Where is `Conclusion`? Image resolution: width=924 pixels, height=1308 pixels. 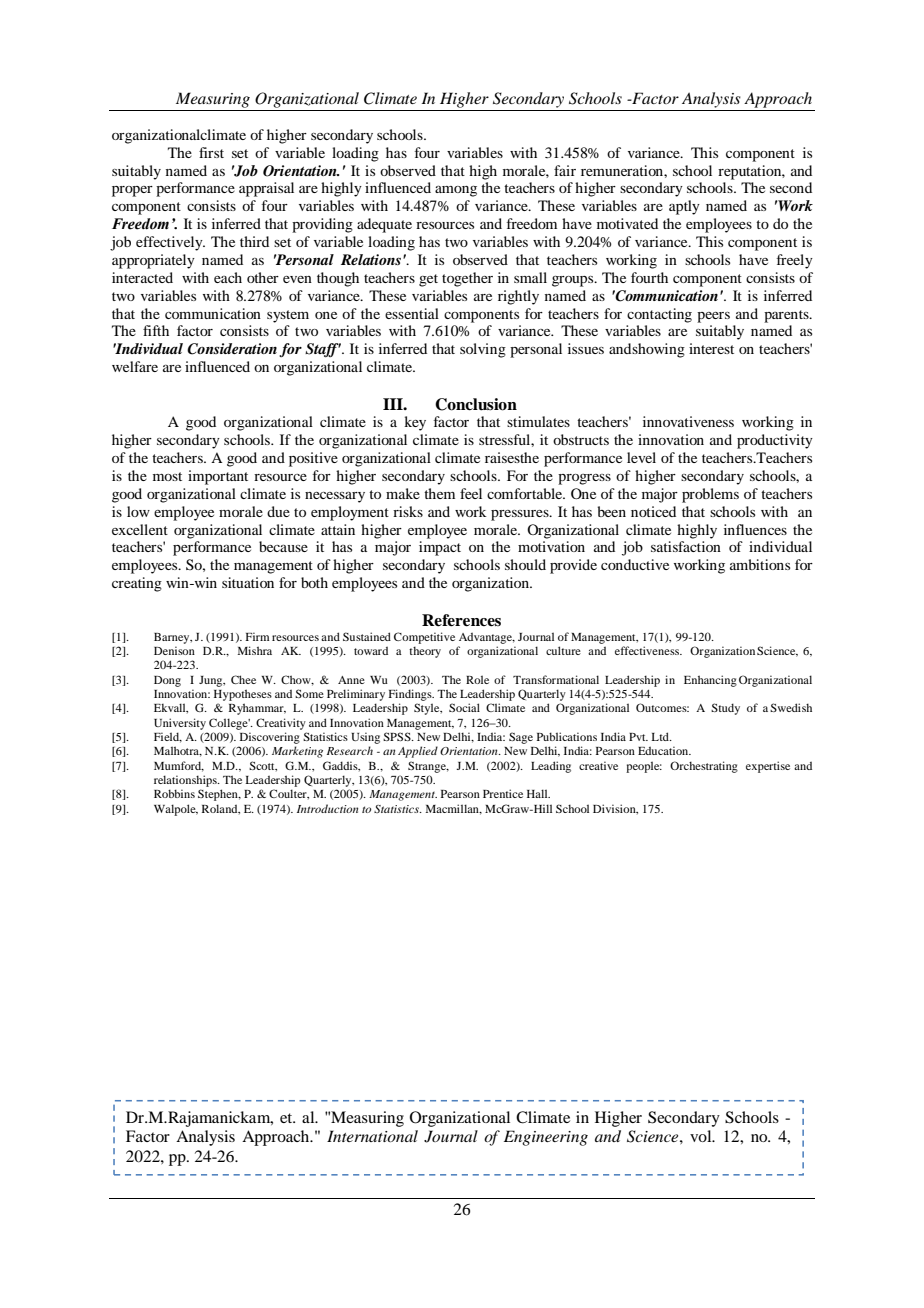
Conclusion is located at coordinates (476, 404).
